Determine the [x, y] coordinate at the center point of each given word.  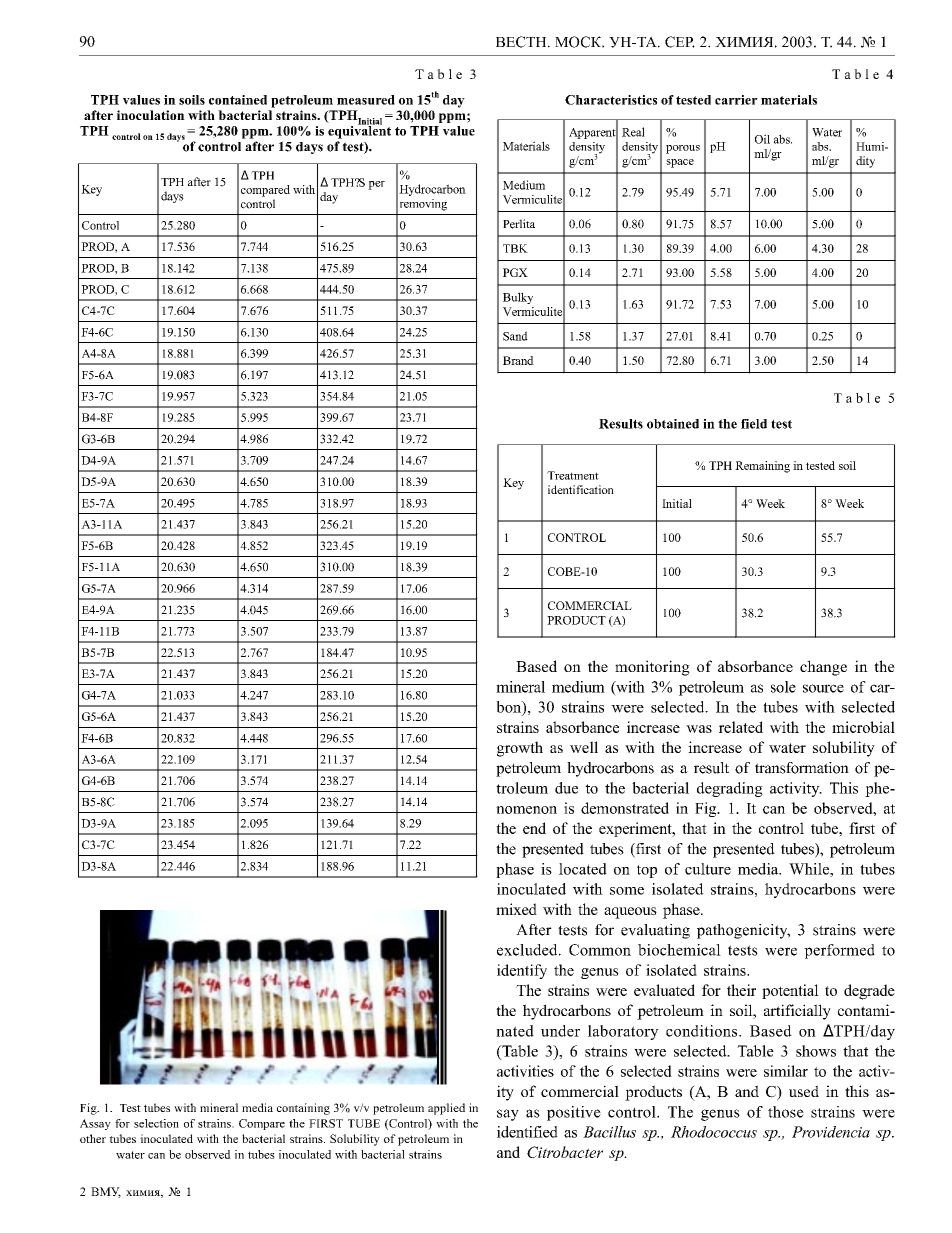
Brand [518, 360]
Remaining [762, 467]
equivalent [359, 131]
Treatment [573, 475]
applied [446, 1109]
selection [156, 1123]
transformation [802, 768]
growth [520, 749]
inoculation [151, 115]
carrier [736, 100]
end [534, 828]
